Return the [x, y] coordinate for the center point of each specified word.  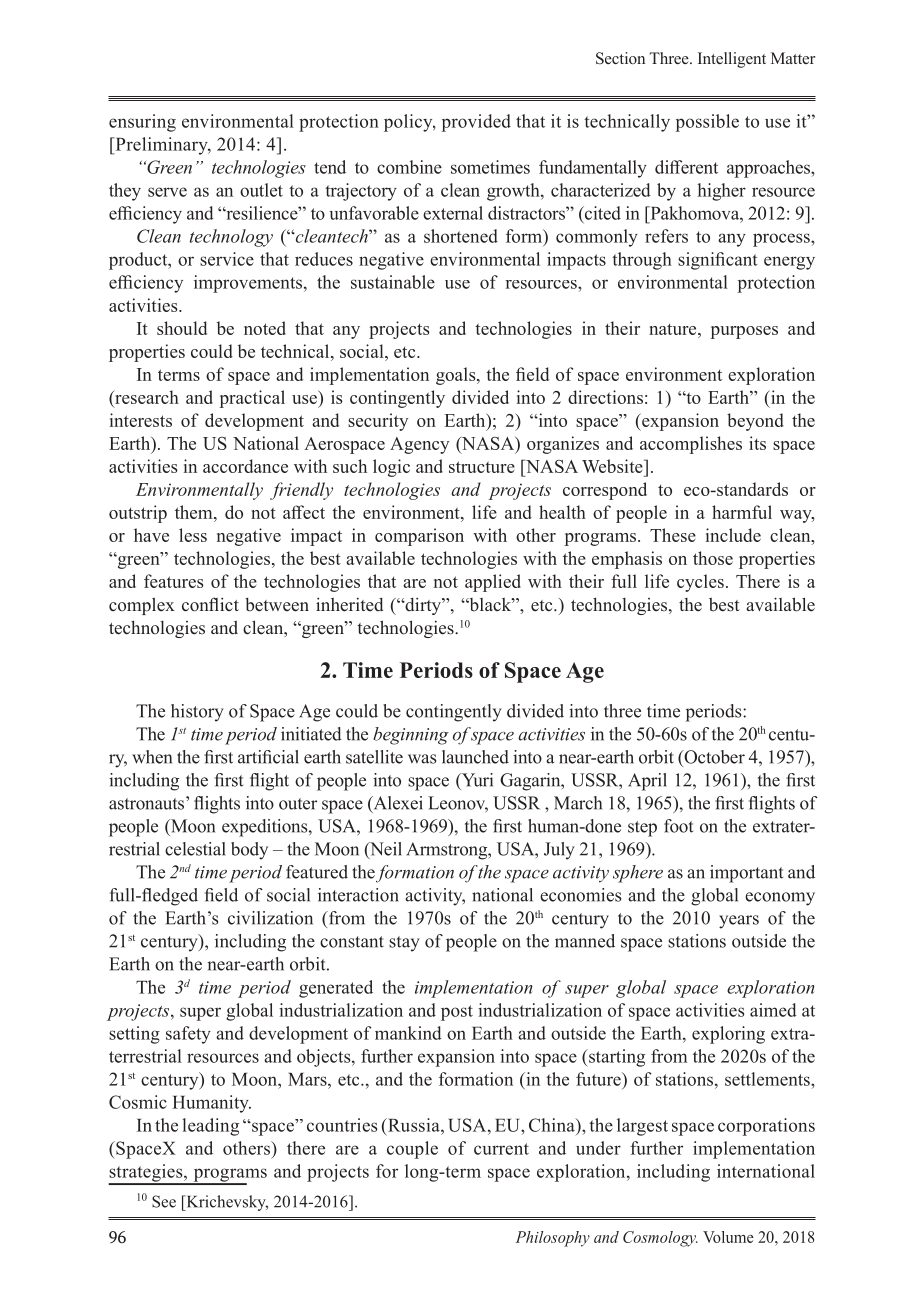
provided [476, 123]
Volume [728, 1237]
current [501, 1149]
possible [707, 123]
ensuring [142, 123]
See [164, 1201]
